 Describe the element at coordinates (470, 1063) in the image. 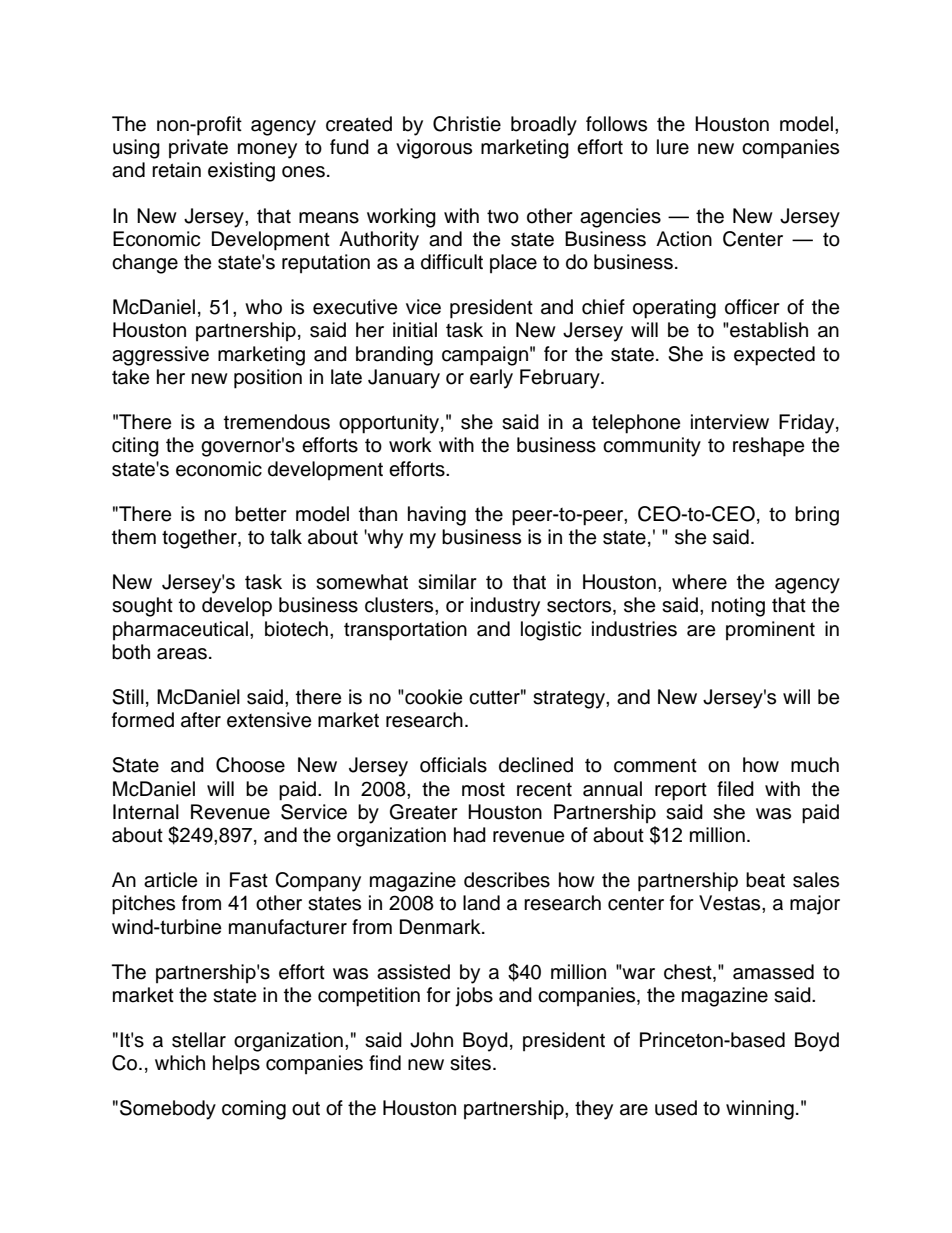

I see `sites` at that location.
